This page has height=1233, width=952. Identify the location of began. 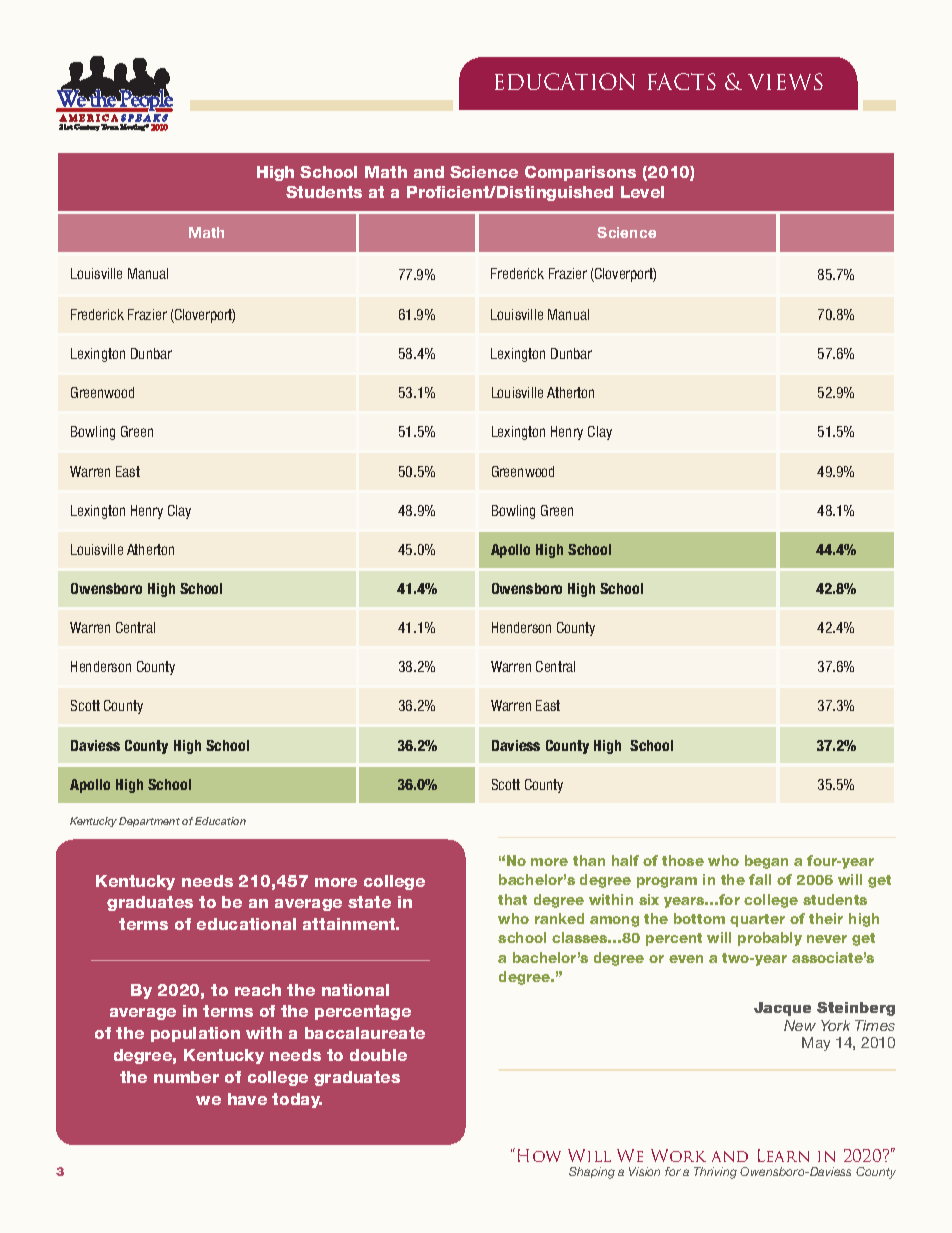
(766, 862).
